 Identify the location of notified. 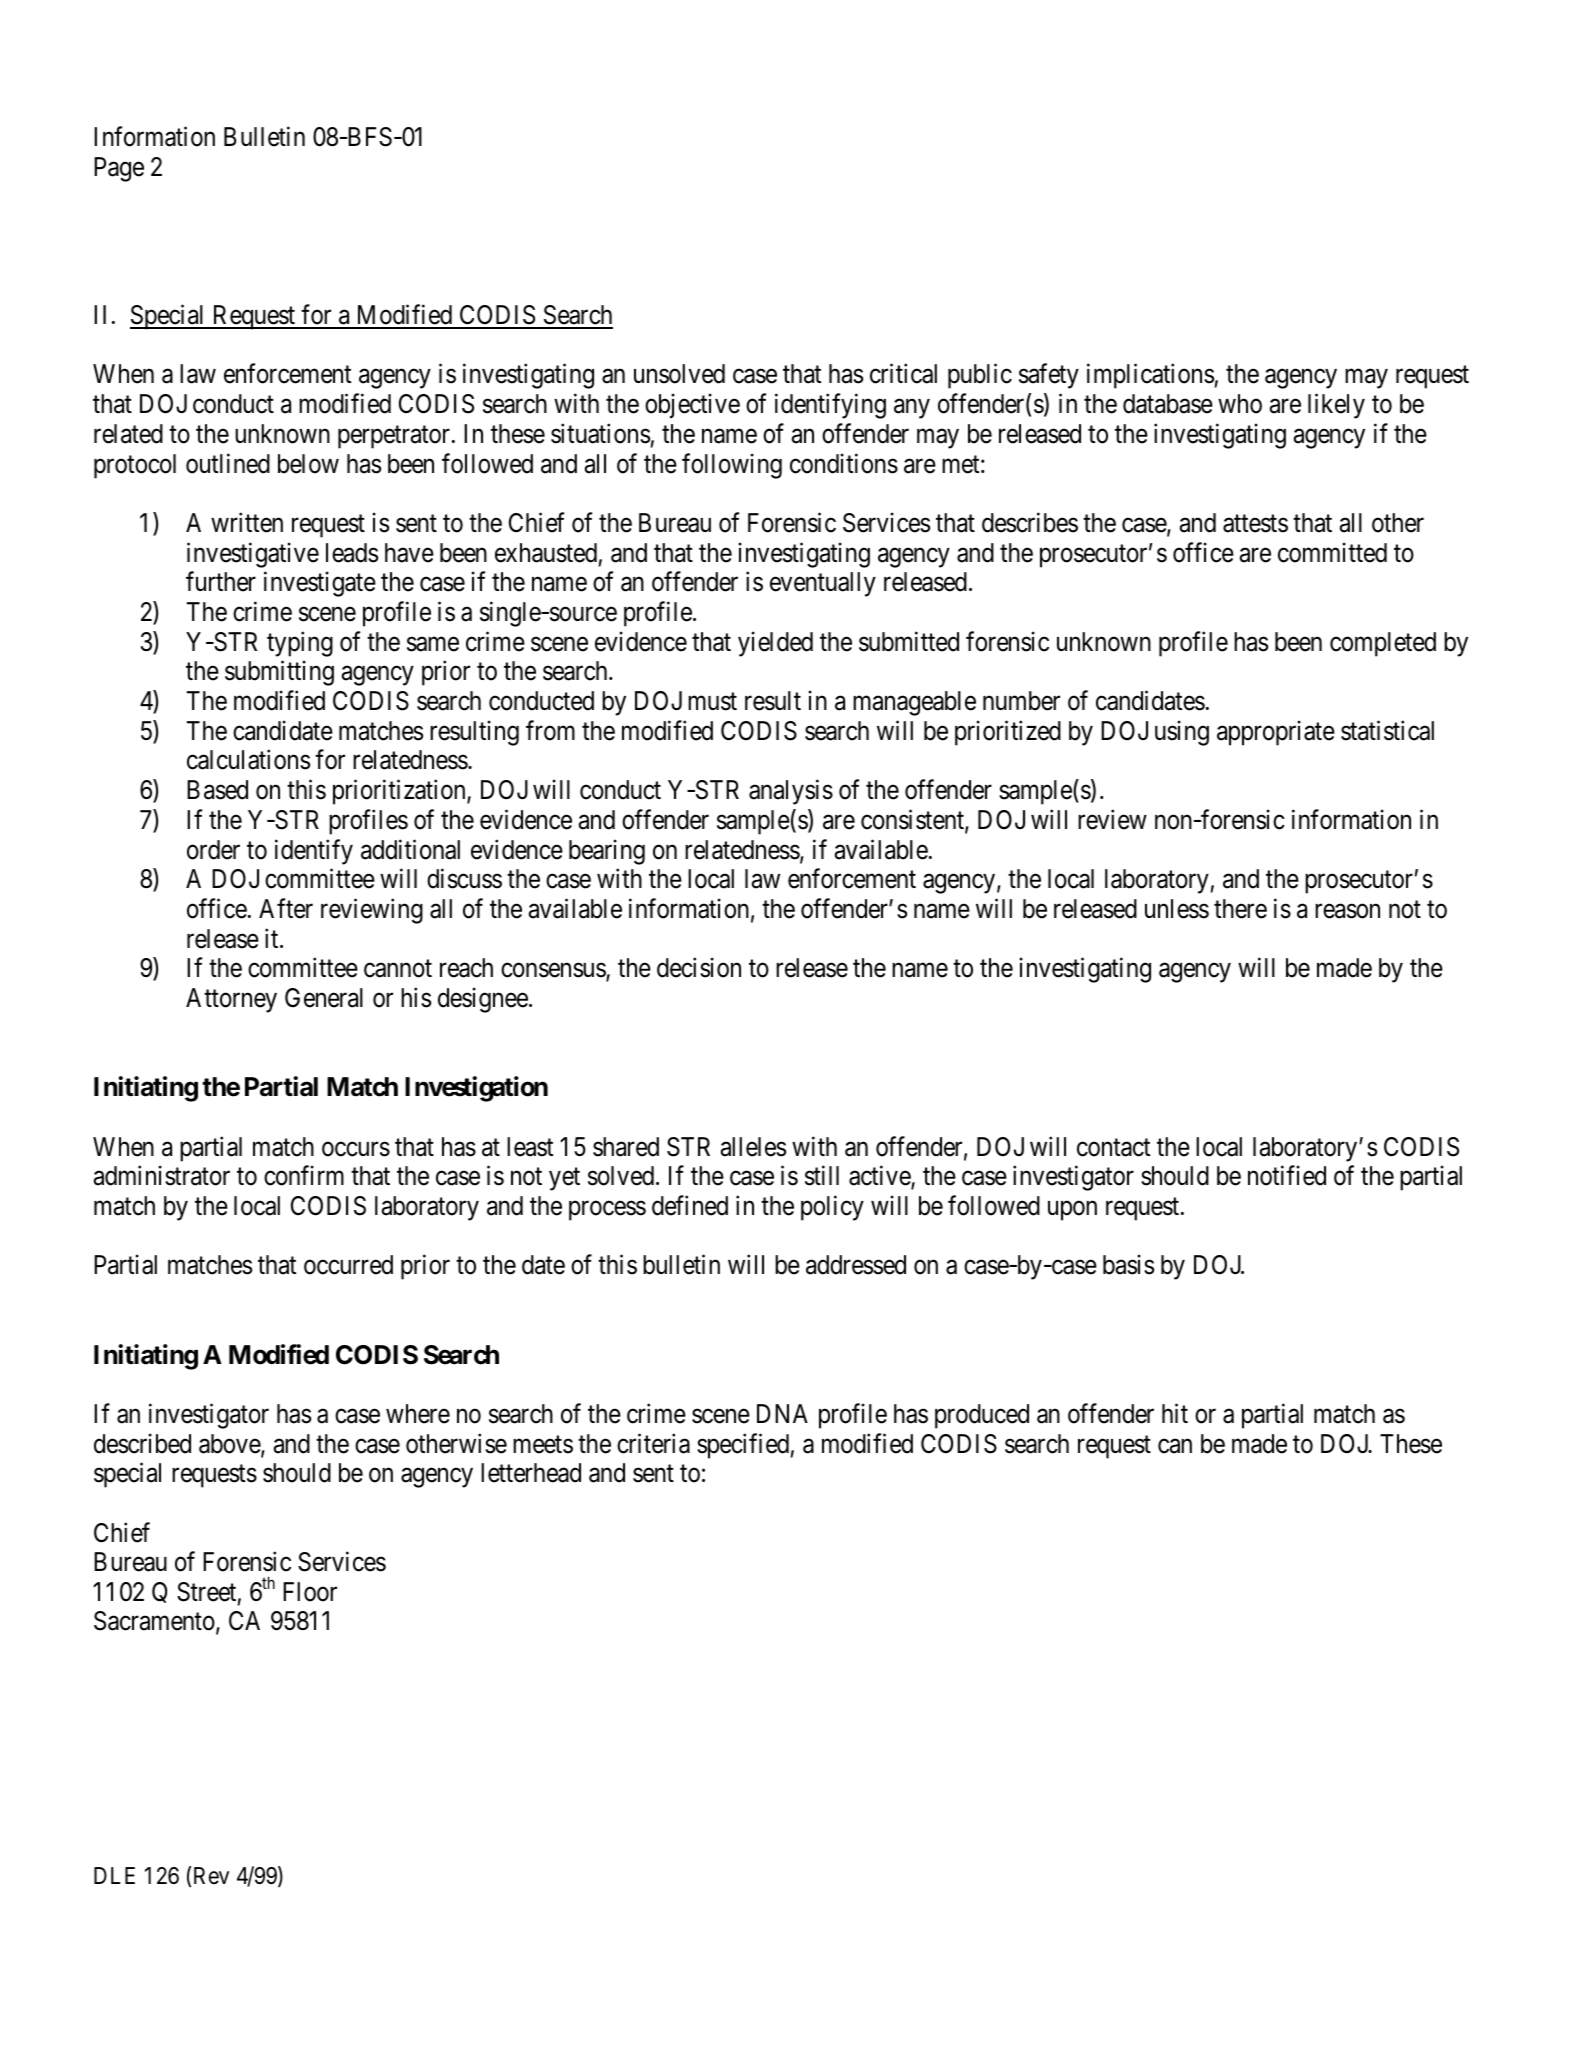
(1287, 1176).
